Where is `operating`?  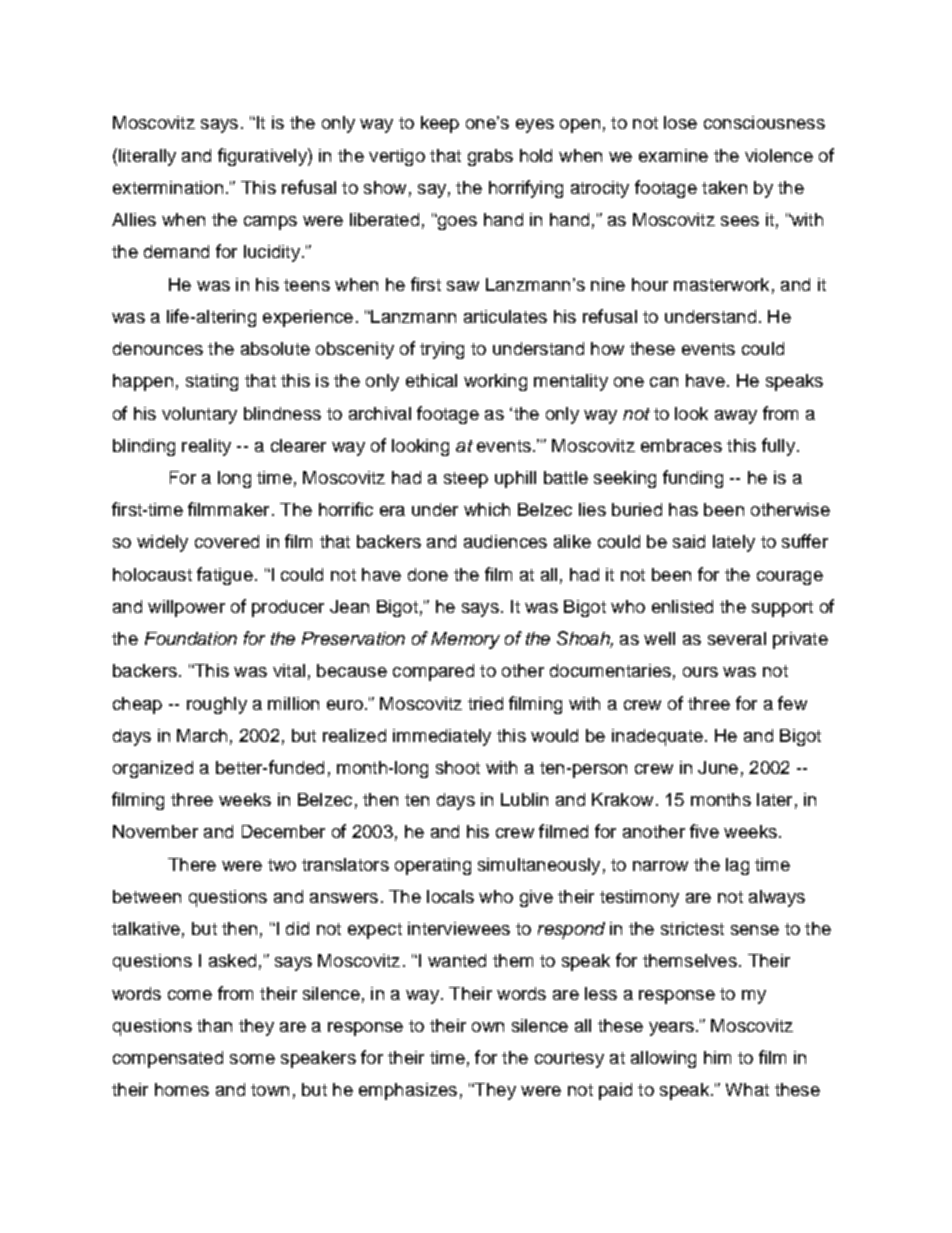
operating is located at coordinates (433, 866).
